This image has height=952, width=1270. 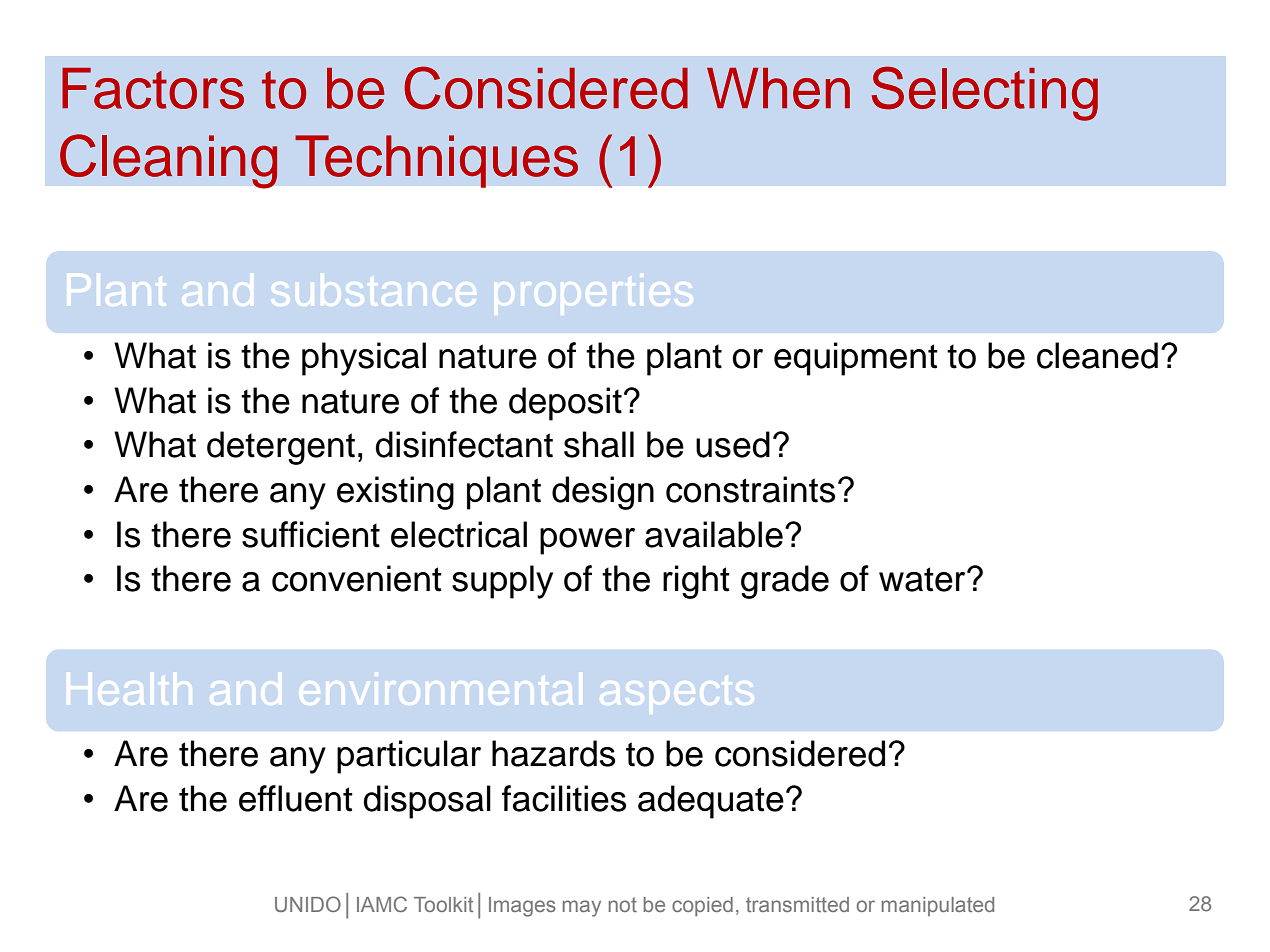 What do you see at coordinates (364, 359) in the image?
I see `physical` at bounding box center [364, 359].
